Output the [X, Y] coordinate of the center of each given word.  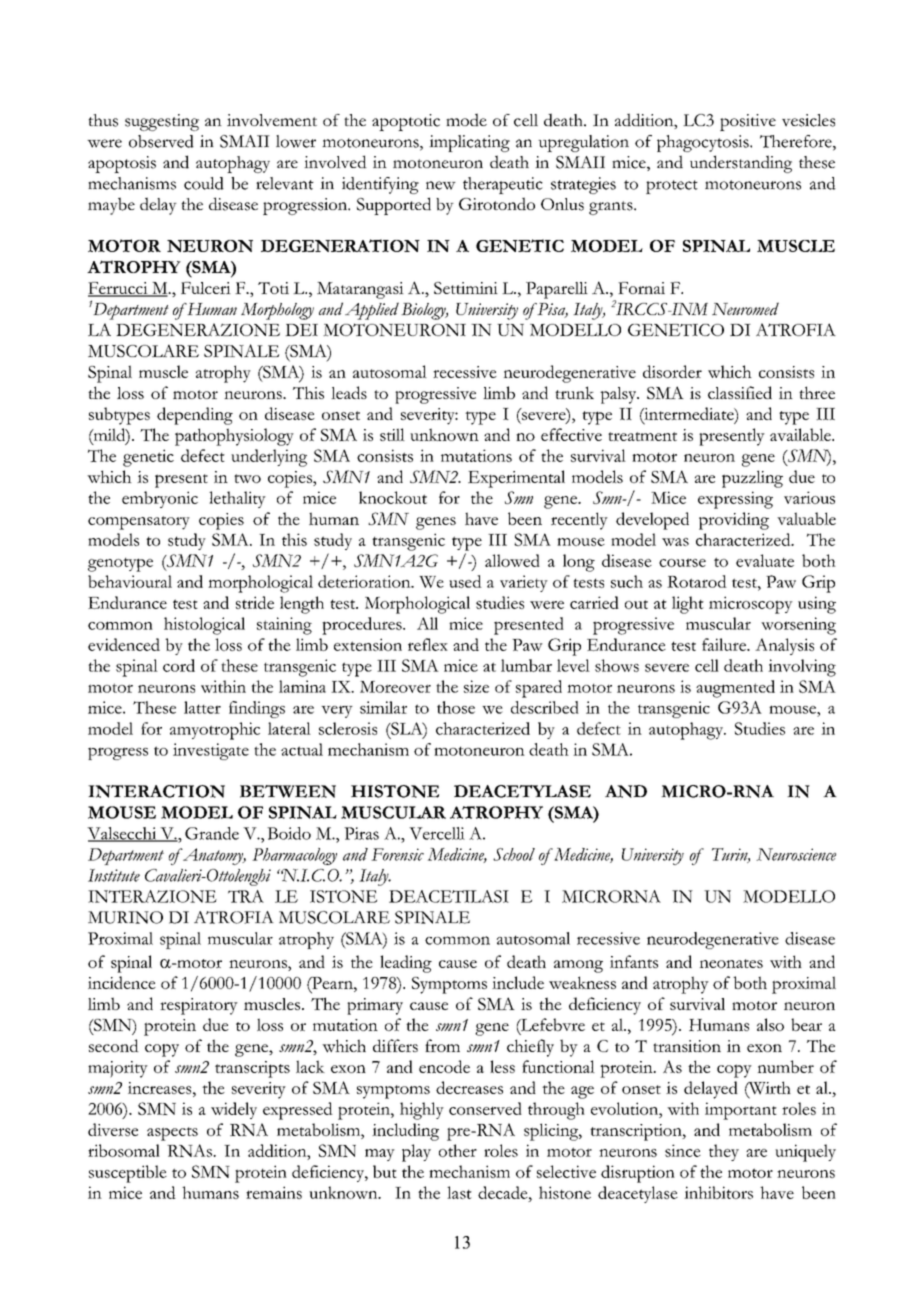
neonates [731, 963]
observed [161, 141]
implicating [469, 143]
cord [179, 665]
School [514, 854]
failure [725, 644]
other [458, 1150]
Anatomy [213, 856]
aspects [172, 1134]
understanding [741, 164]
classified [740, 392]
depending [195, 416]
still [392, 434]
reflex [428, 644]
